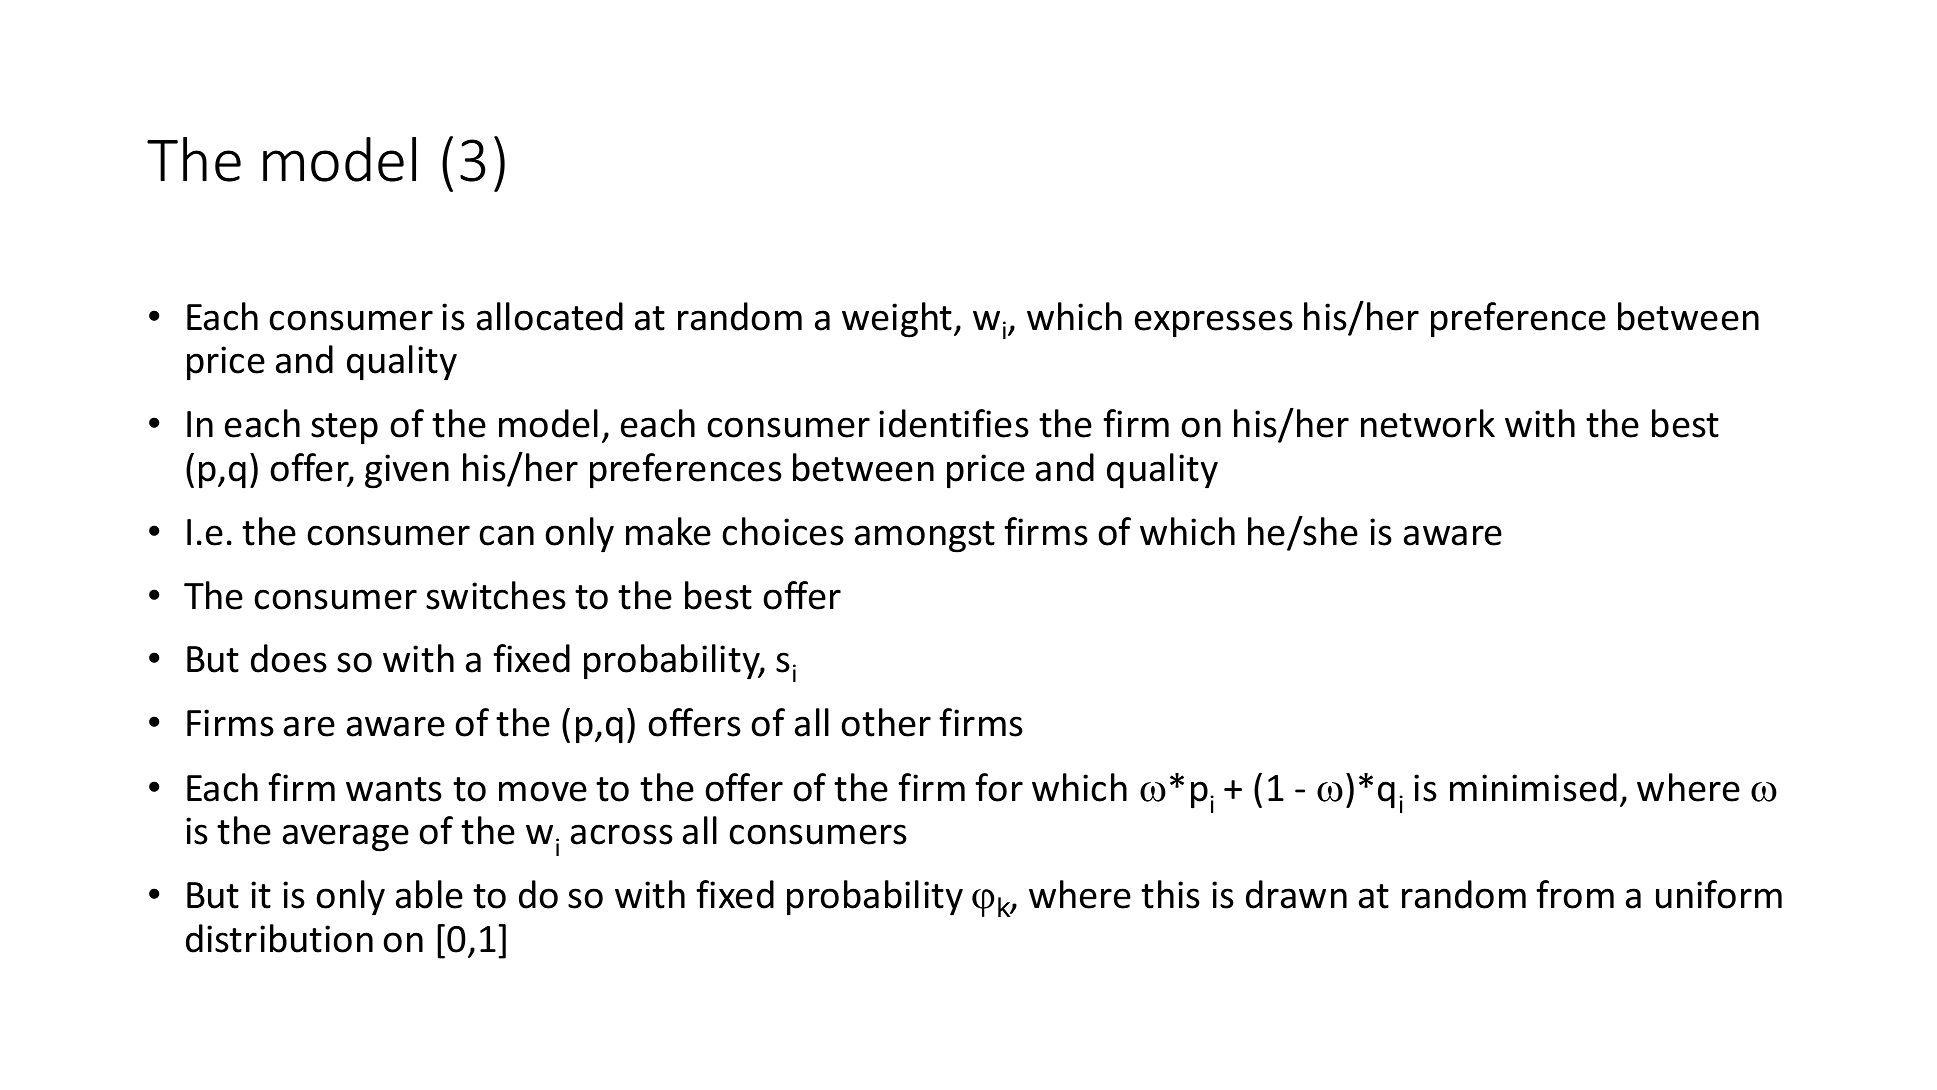  Describe the element at coordinates (897, 320) in the document. I see `weight` at that location.
